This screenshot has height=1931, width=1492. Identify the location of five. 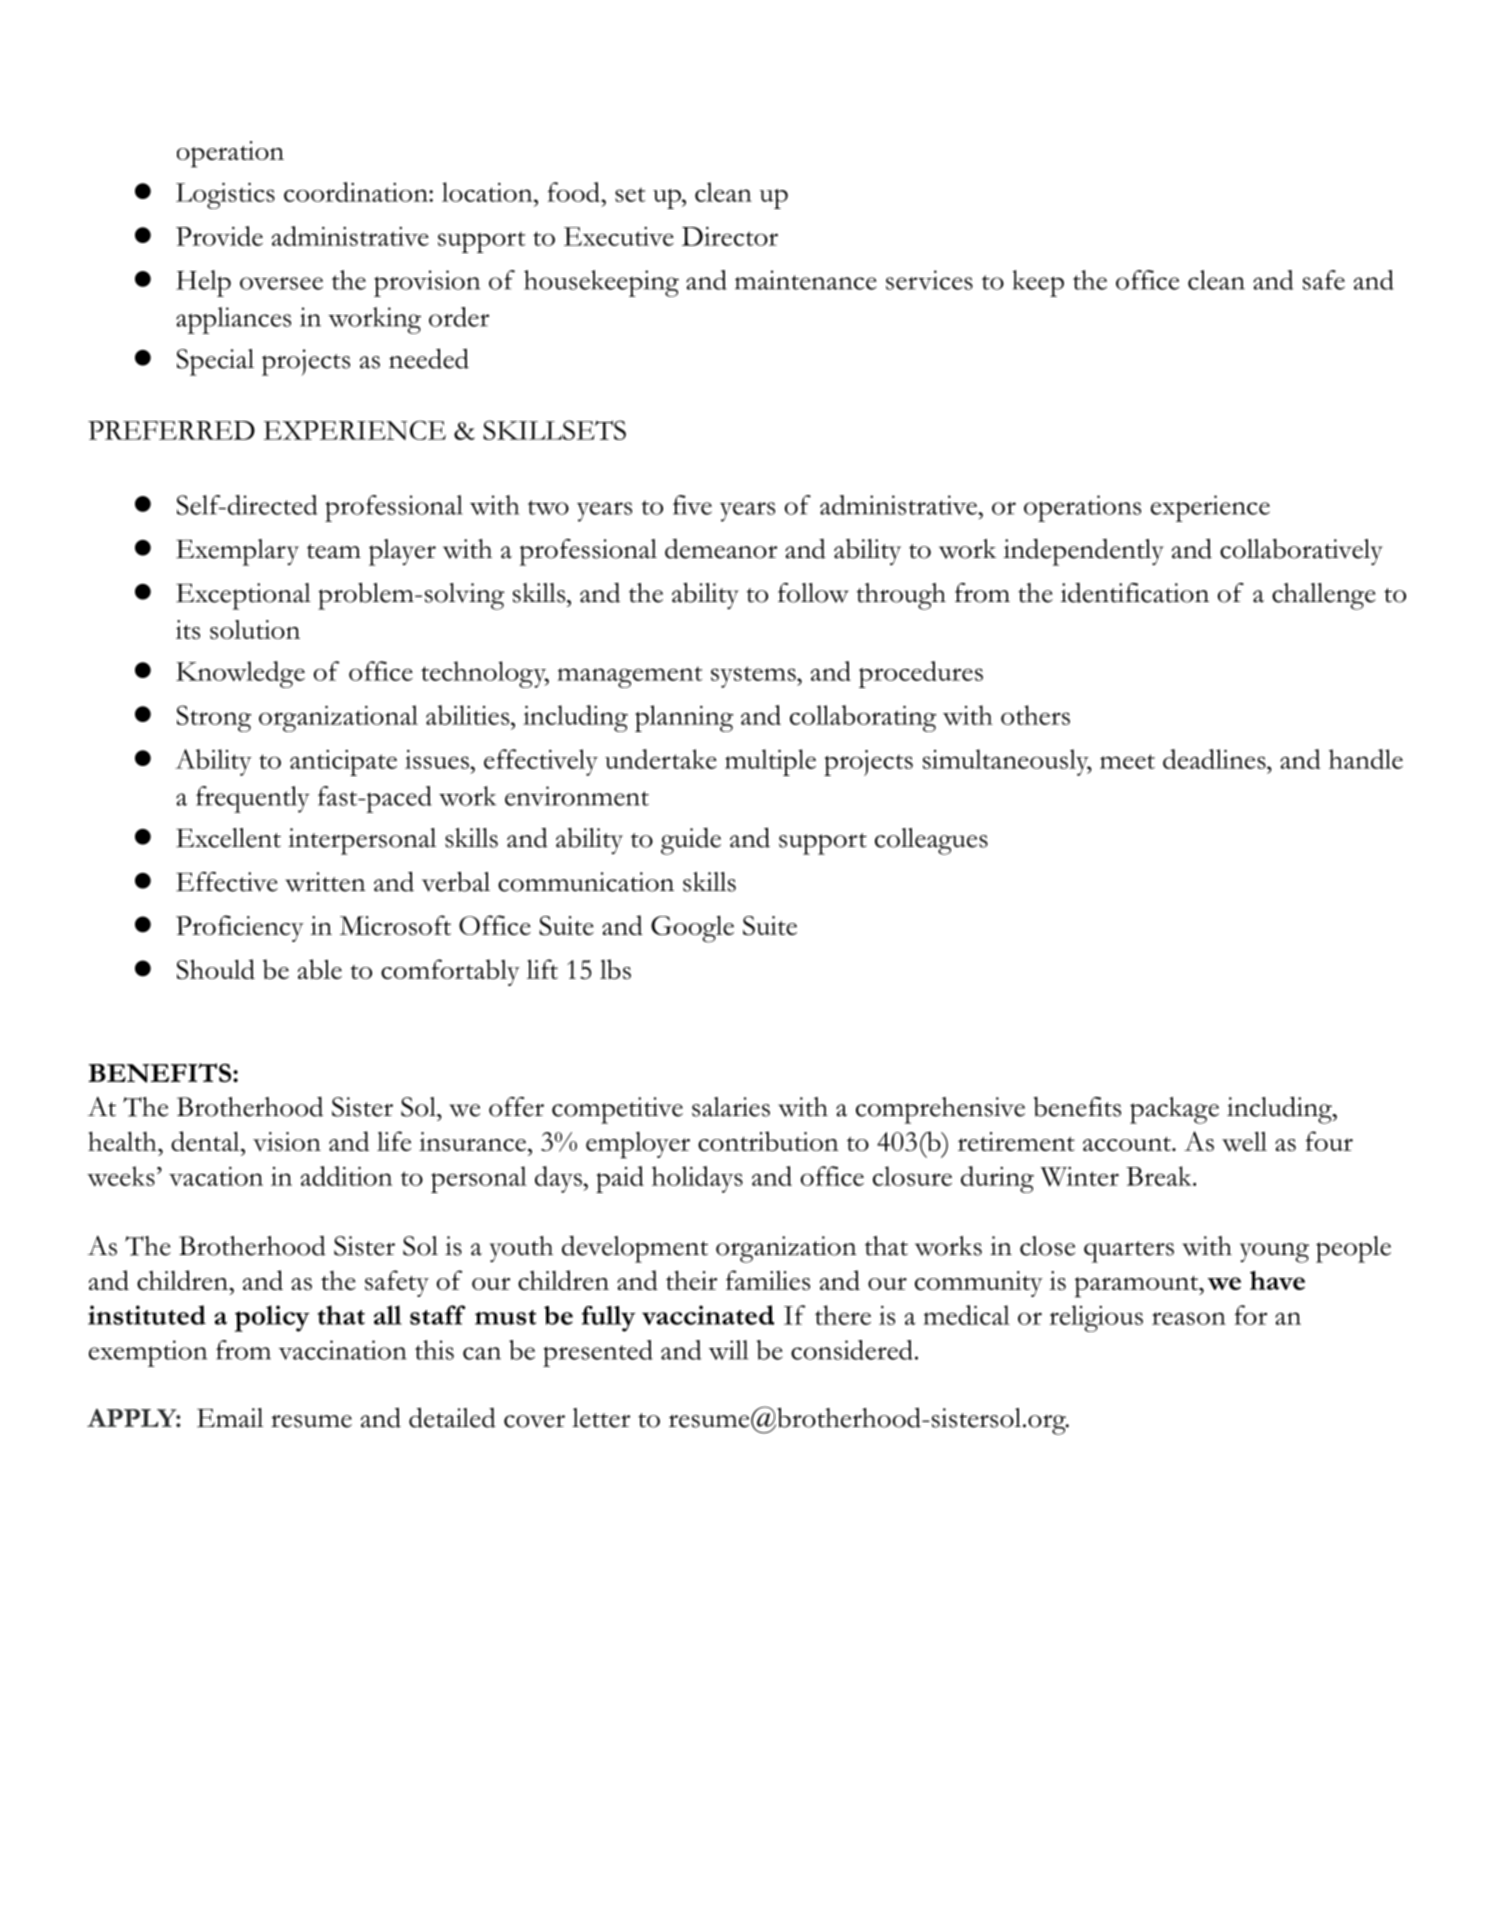
(692, 505).
